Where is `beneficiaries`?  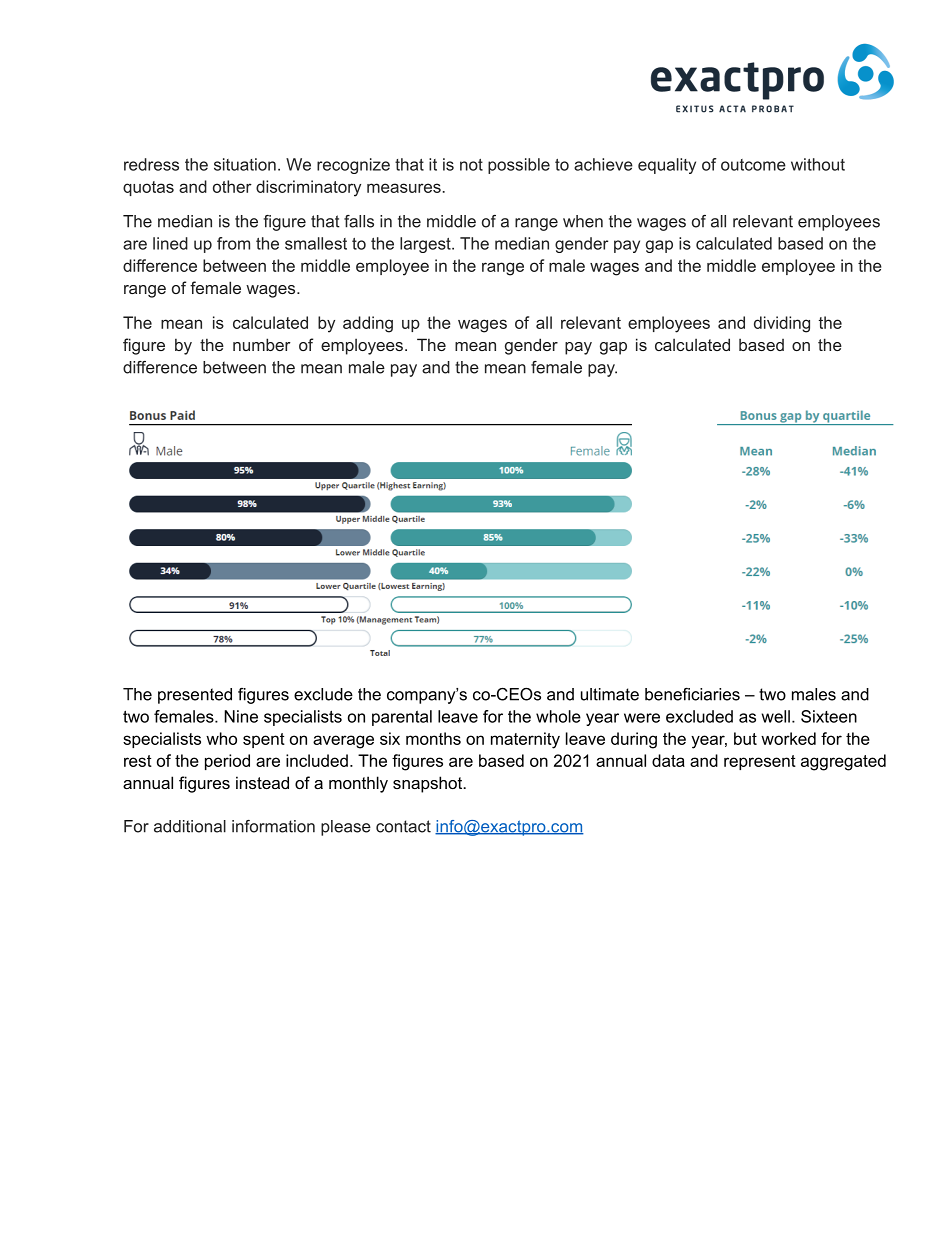
beneficiaries is located at coordinates (692, 694).
